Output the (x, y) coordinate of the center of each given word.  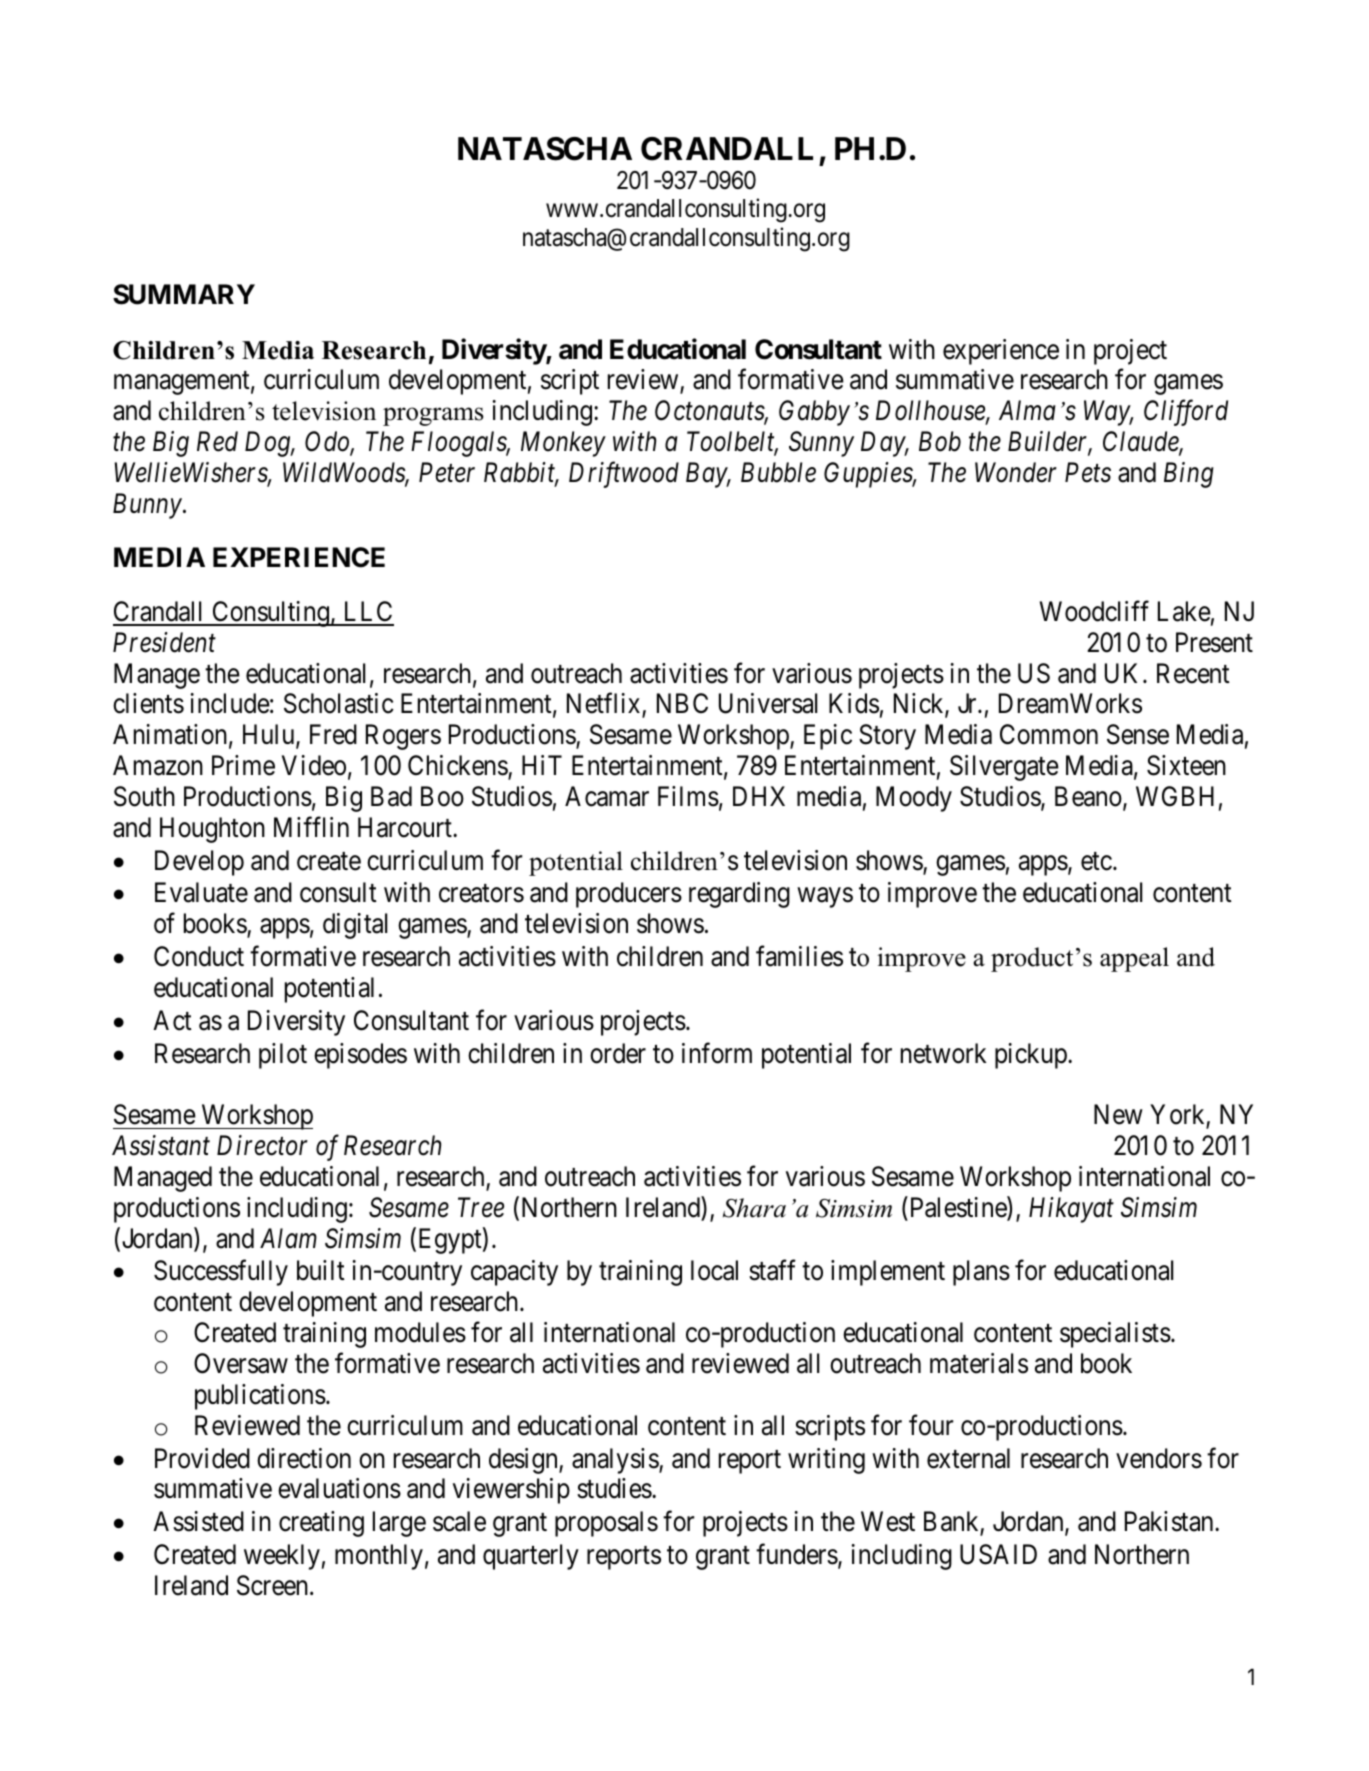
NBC (682, 703)
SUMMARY (184, 294)
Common (1049, 734)
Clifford (1186, 413)
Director (262, 1146)
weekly (282, 1557)
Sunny (821, 444)
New (1118, 1115)
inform (717, 1053)
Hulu (270, 735)
